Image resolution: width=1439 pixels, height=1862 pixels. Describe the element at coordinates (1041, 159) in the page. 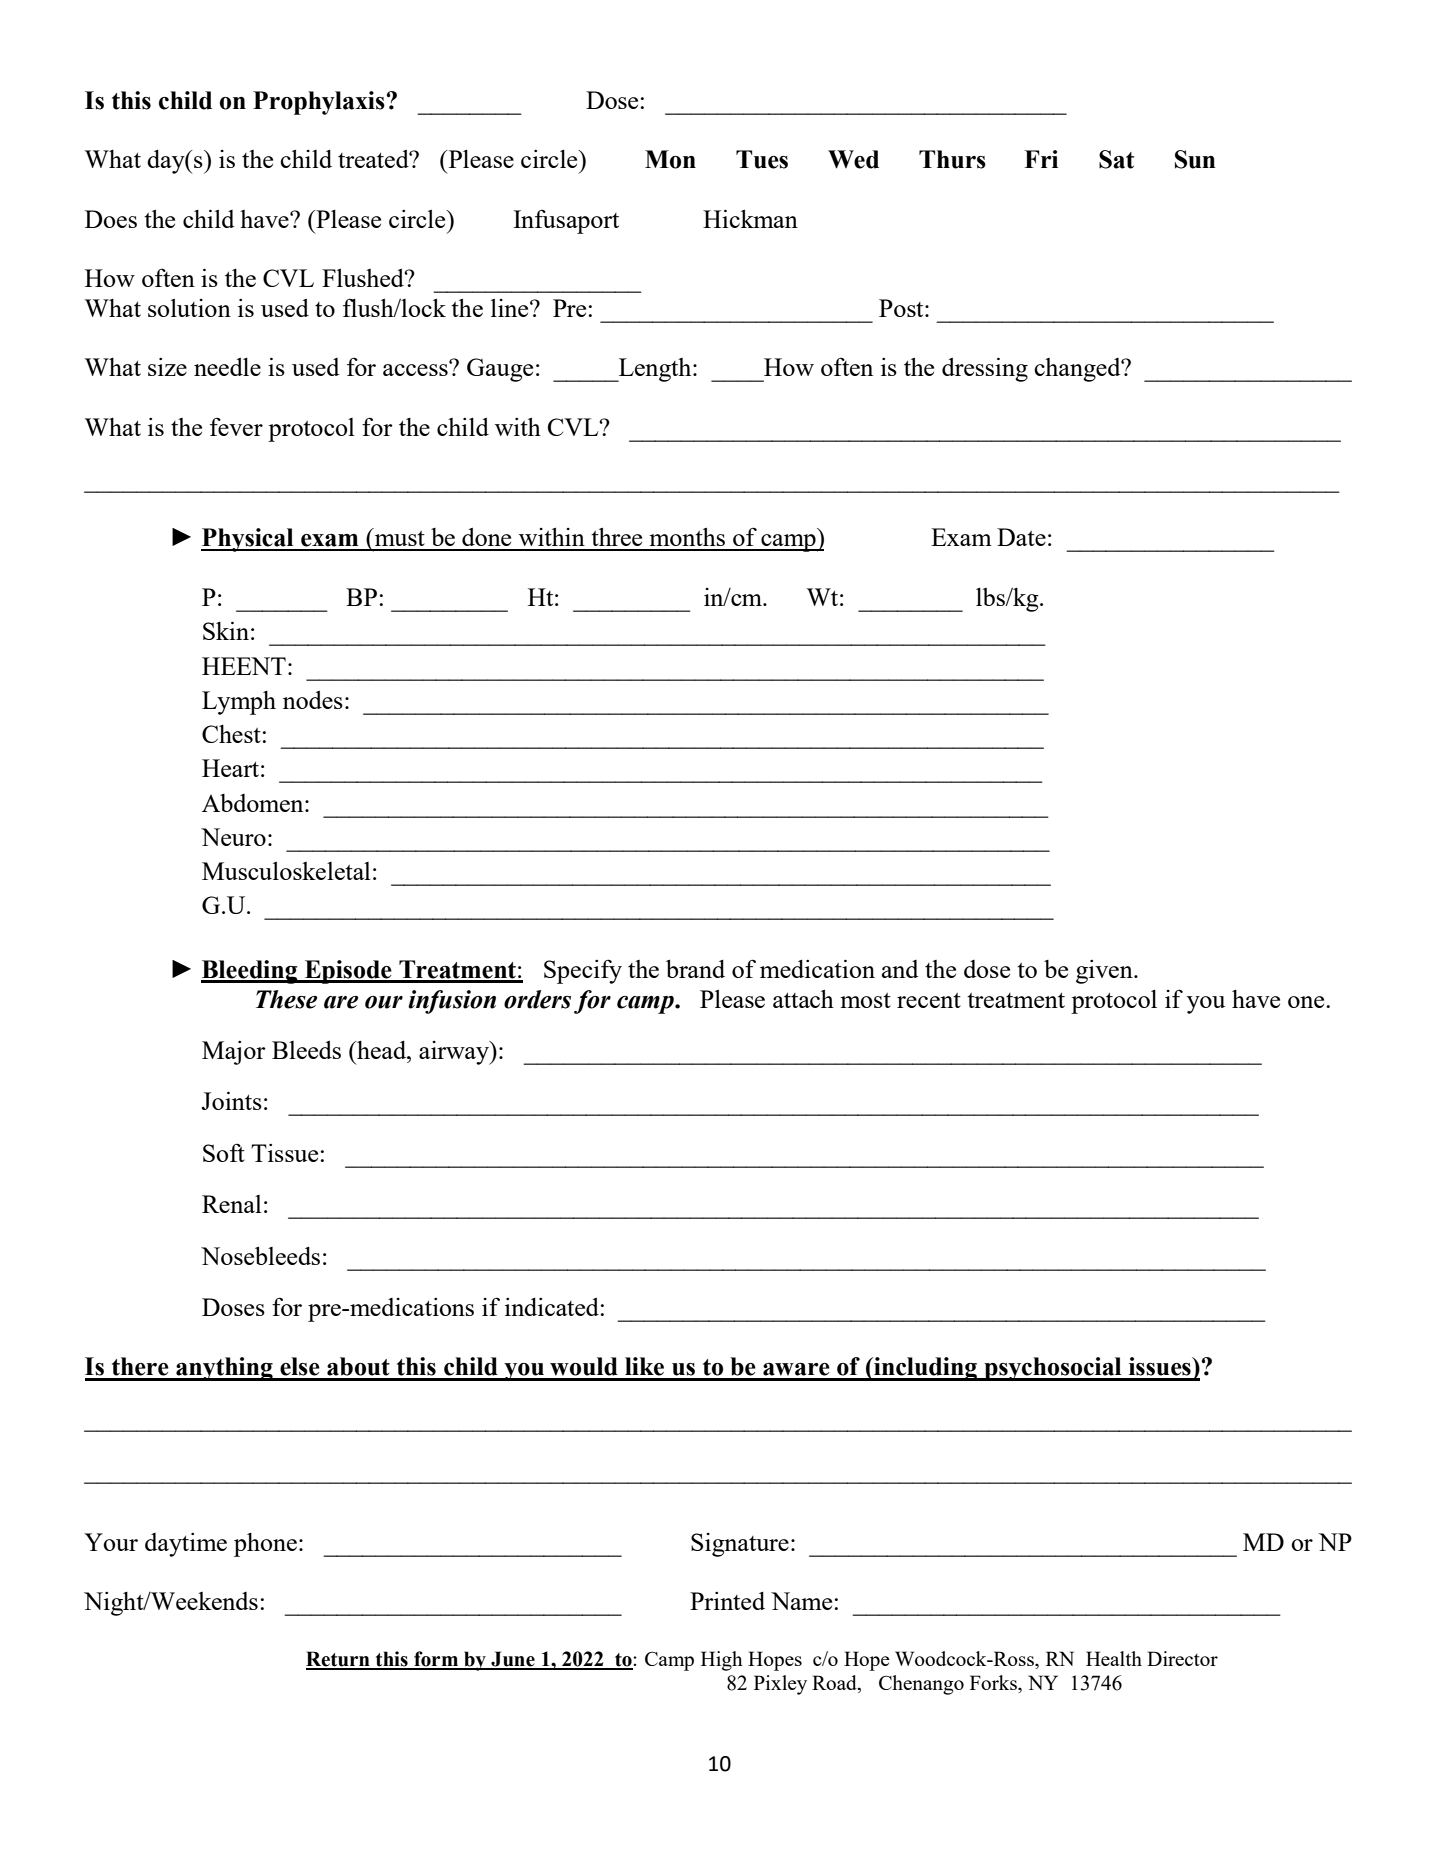

I see `Fri` at that location.
